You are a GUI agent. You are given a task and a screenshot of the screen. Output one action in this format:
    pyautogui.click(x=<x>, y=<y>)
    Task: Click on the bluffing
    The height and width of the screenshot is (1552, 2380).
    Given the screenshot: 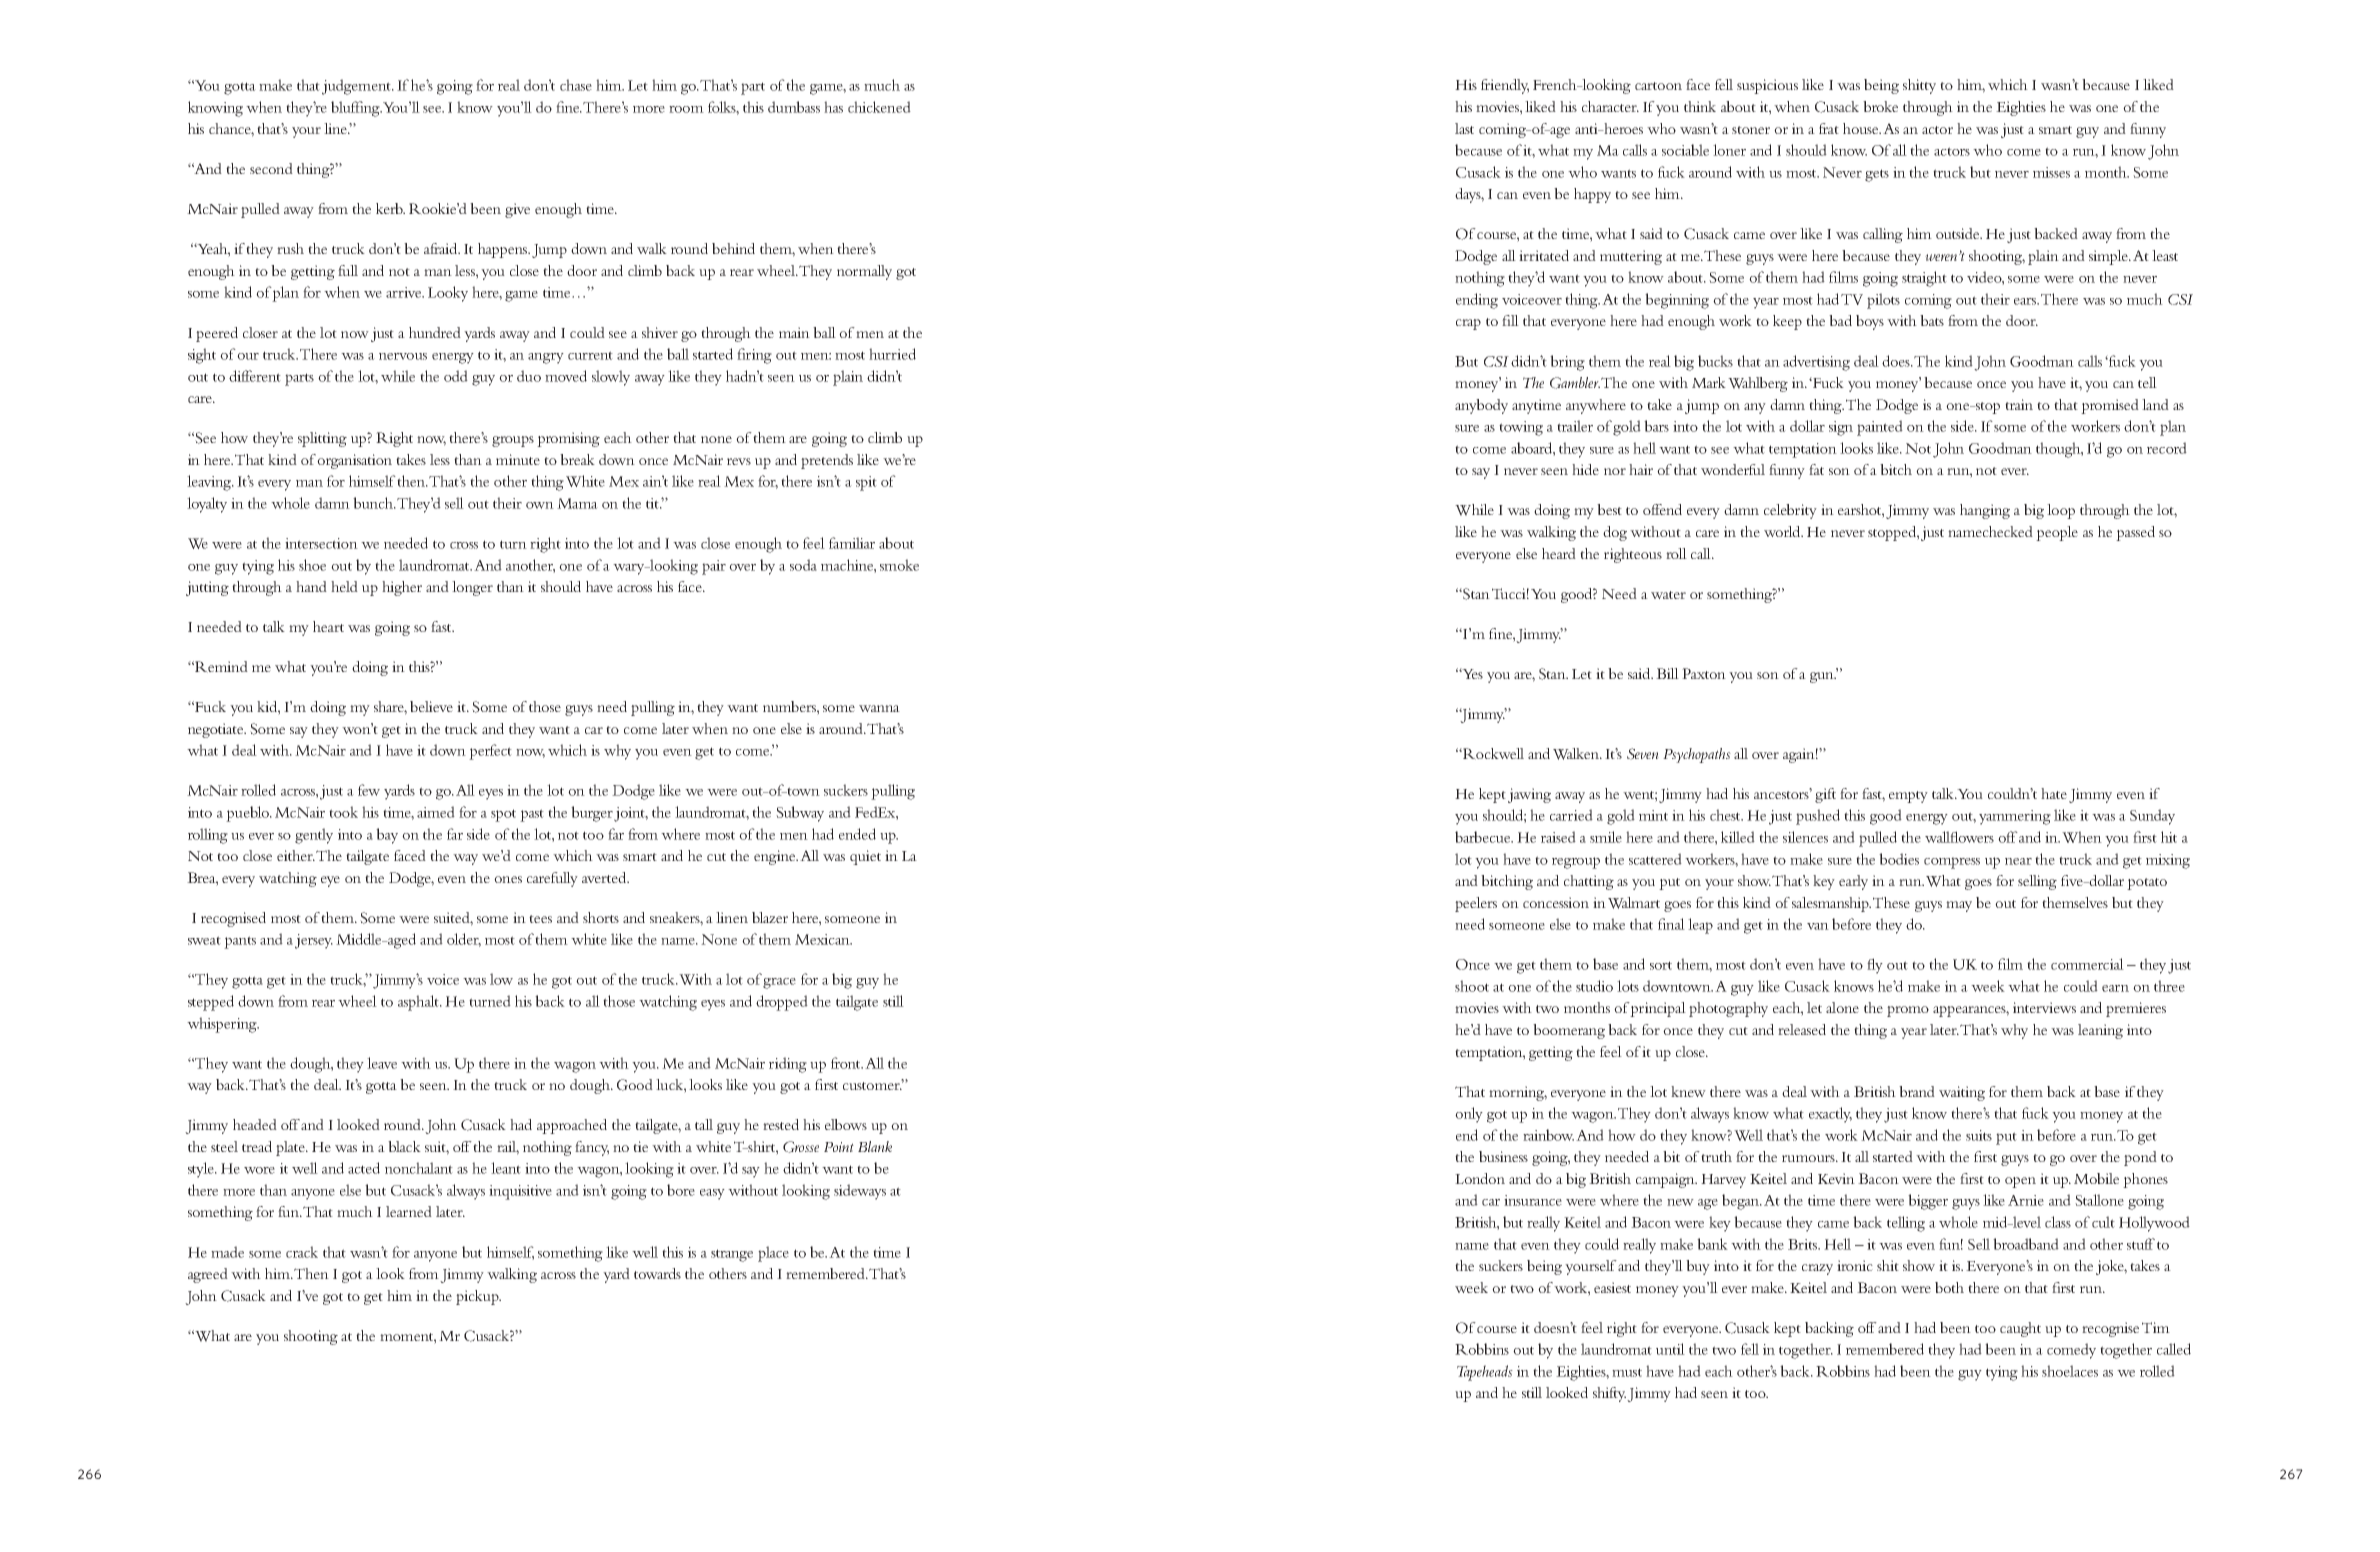 What is the action you would take?
    pyautogui.click(x=356, y=109)
